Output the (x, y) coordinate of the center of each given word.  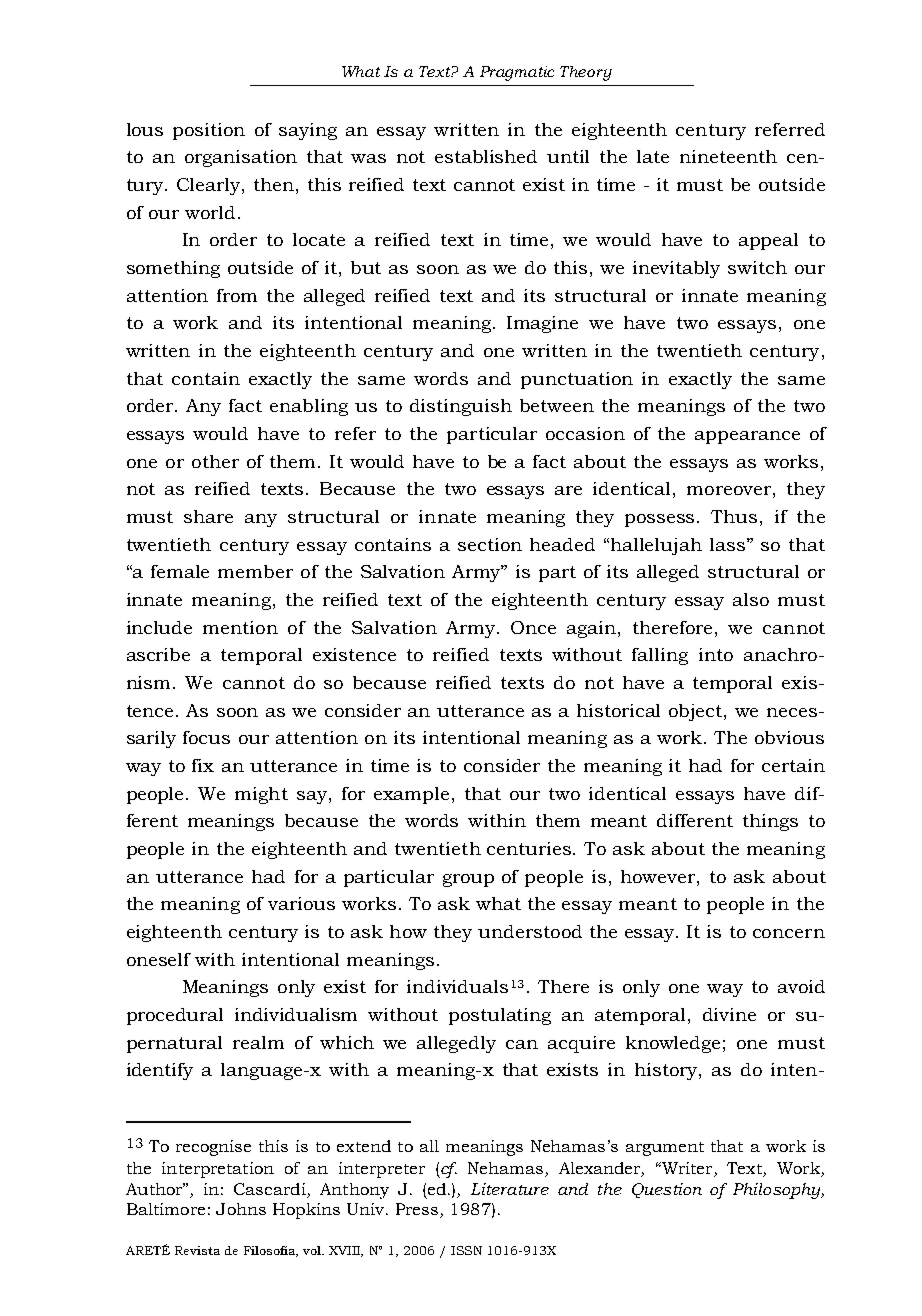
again (591, 629)
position (209, 131)
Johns (241, 1209)
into (716, 654)
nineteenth (728, 156)
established (486, 156)
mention (240, 627)
